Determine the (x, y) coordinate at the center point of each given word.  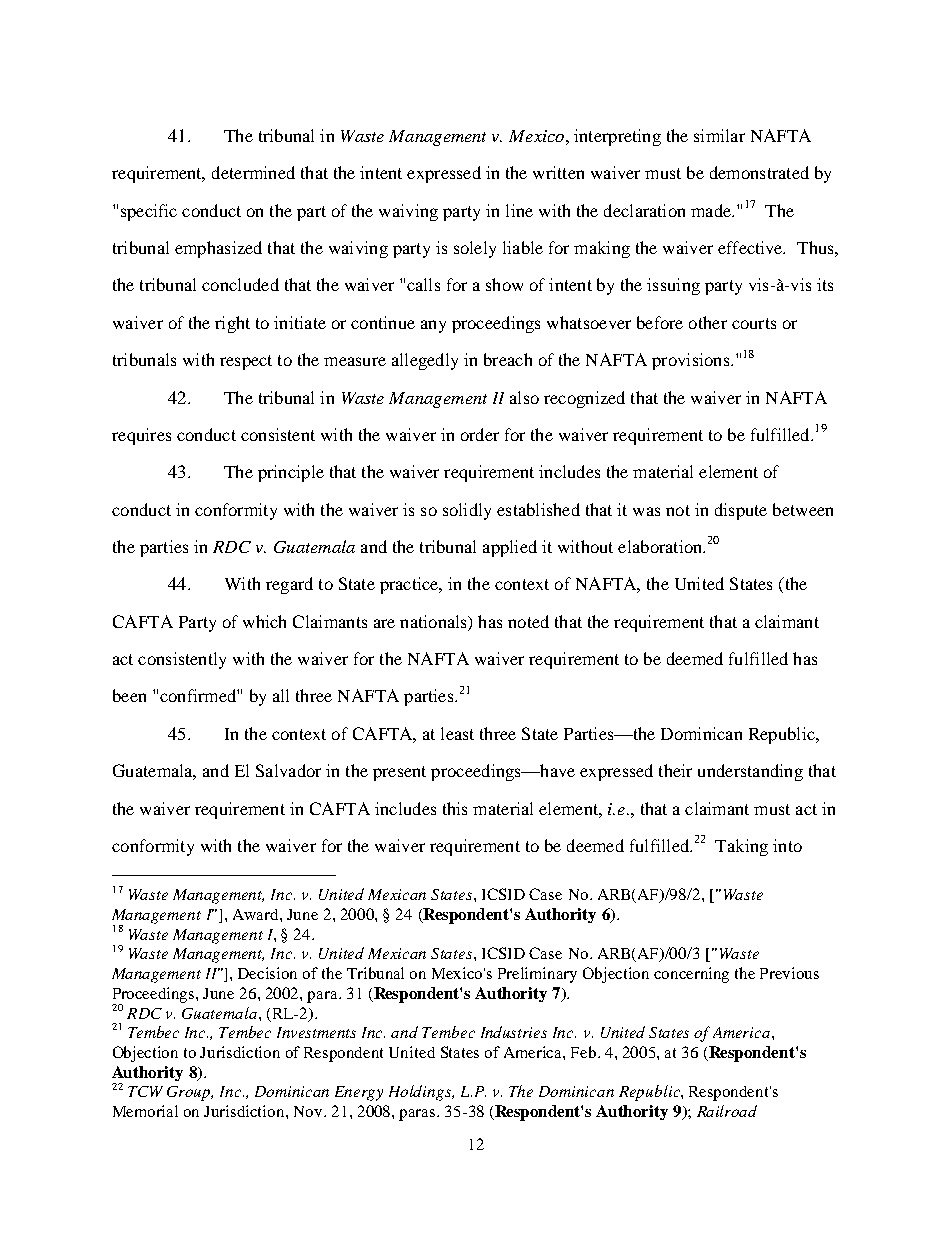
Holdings (421, 1093)
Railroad (727, 1111)
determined (253, 172)
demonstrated (759, 172)
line (519, 210)
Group (190, 1093)
